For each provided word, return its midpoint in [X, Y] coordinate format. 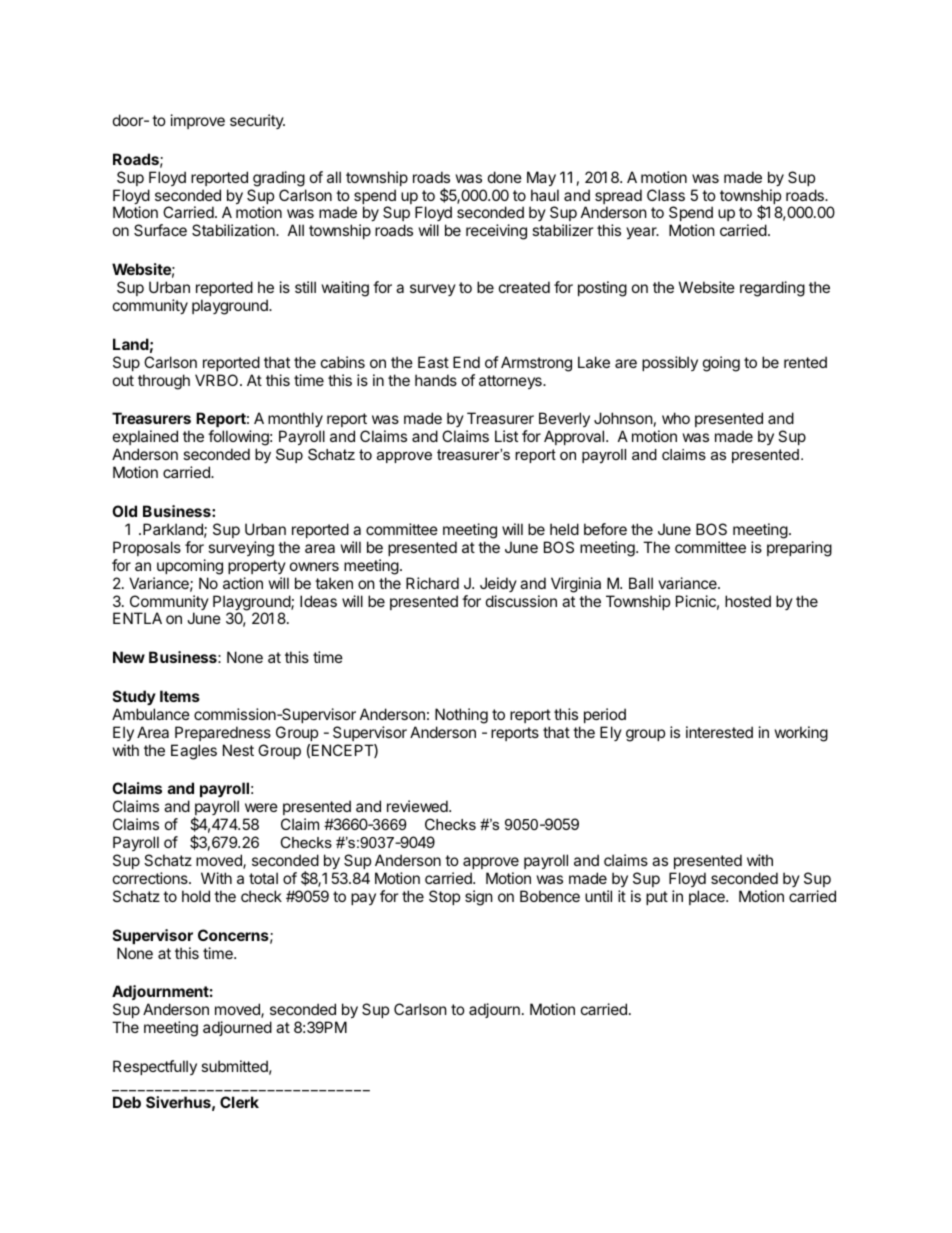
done [505, 177]
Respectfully [155, 1067]
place [708, 897]
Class [666, 195]
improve [198, 121]
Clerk [239, 1102]
